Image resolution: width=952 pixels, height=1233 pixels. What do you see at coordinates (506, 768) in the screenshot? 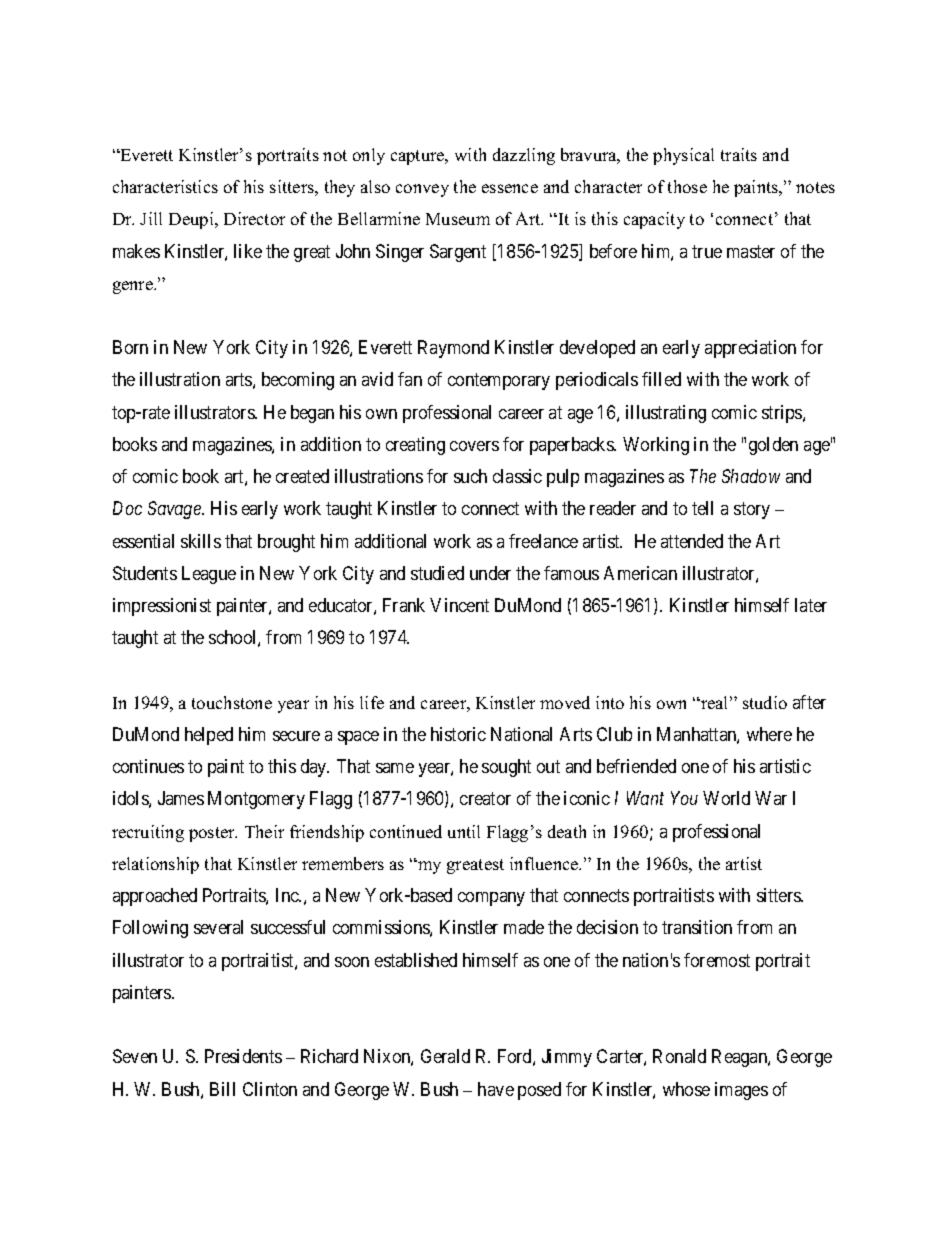
I see `sought` at bounding box center [506, 768].
